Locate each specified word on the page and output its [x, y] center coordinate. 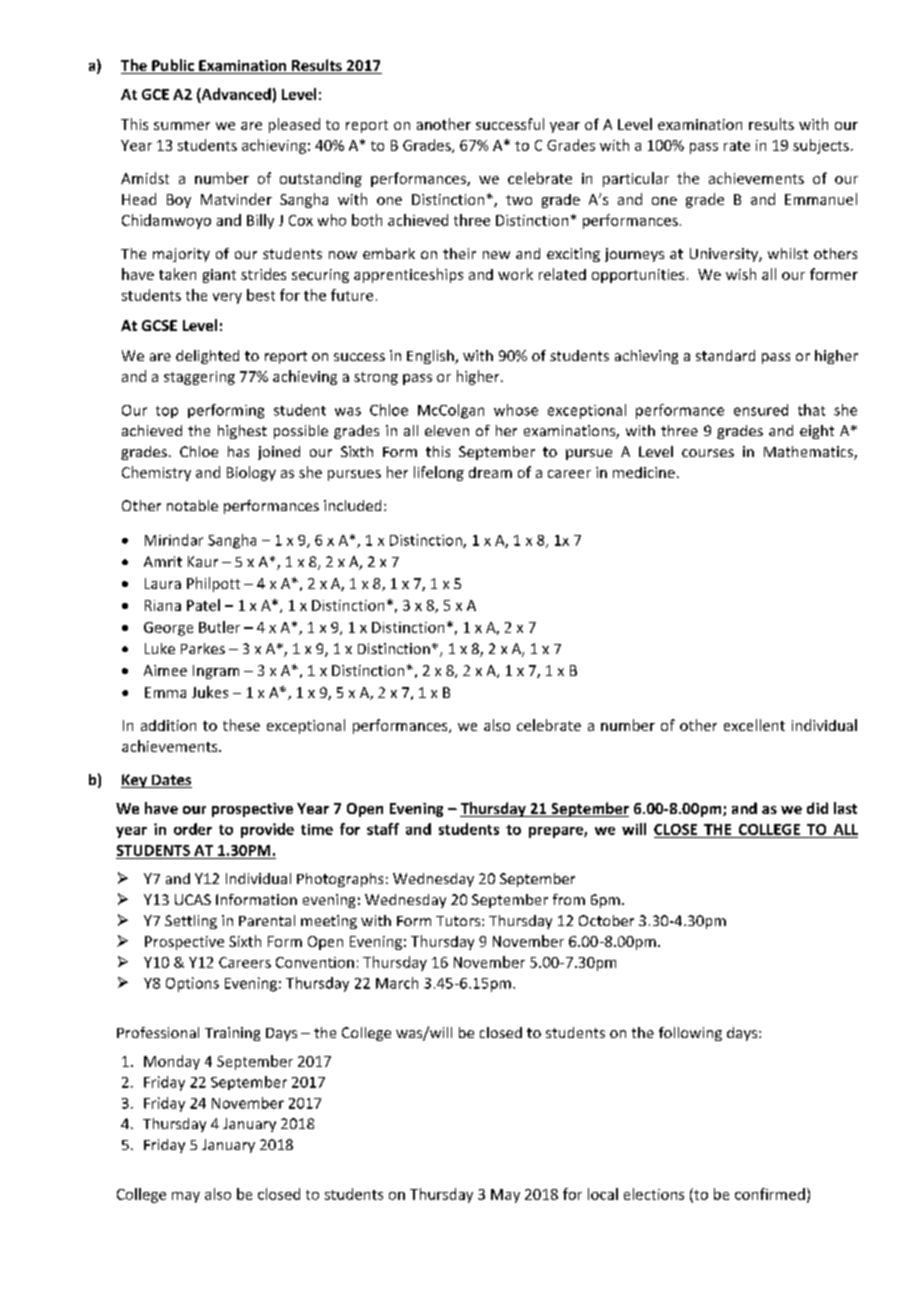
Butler [219, 627]
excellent [754, 725]
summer [182, 126]
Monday [172, 1062]
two [519, 200]
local [603, 1194]
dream [490, 472]
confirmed [770, 1194]
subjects [821, 146]
